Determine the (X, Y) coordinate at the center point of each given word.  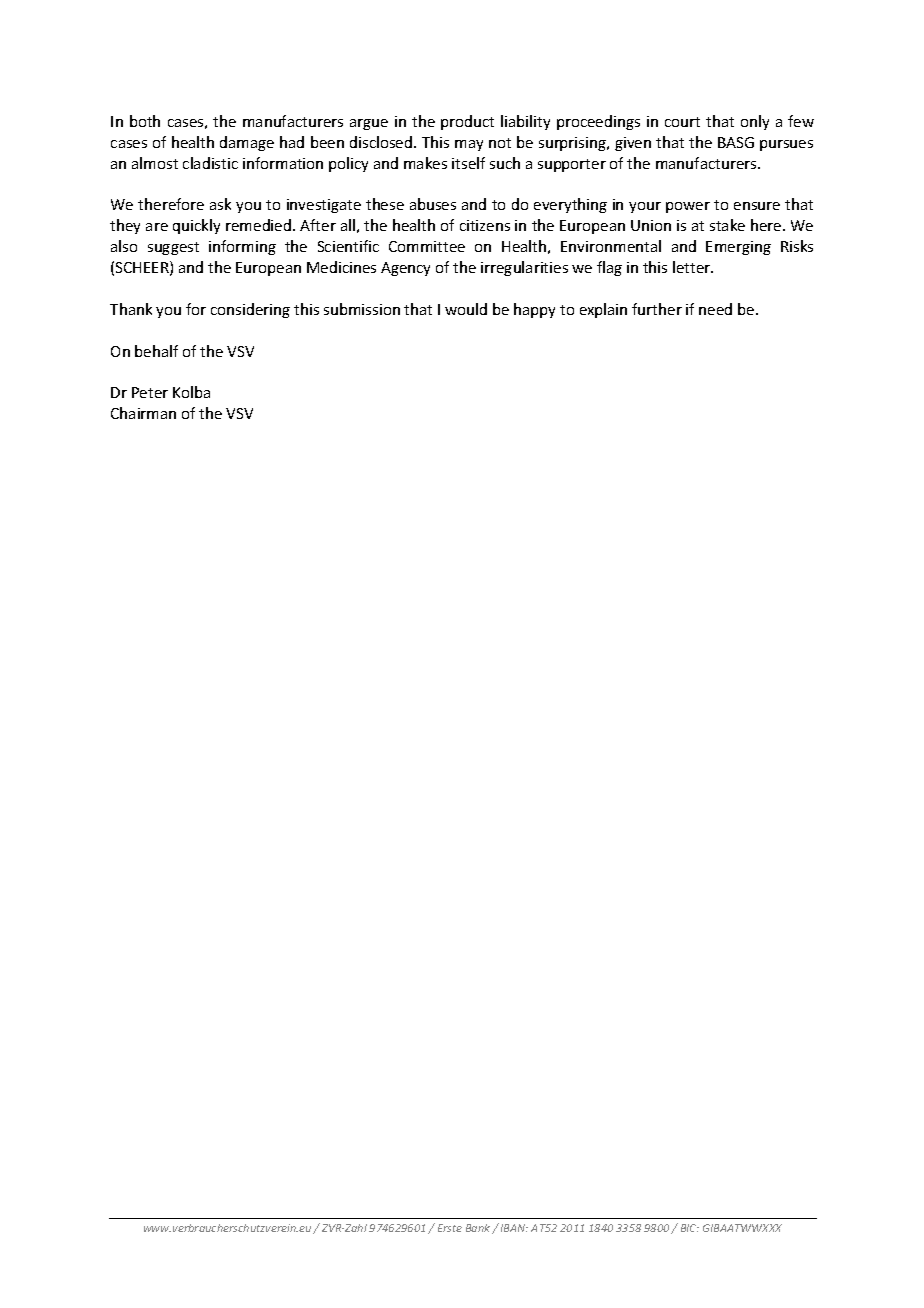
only (755, 122)
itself (468, 163)
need (715, 309)
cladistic (210, 163)
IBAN (514, 1228)
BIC (690, 1228)
